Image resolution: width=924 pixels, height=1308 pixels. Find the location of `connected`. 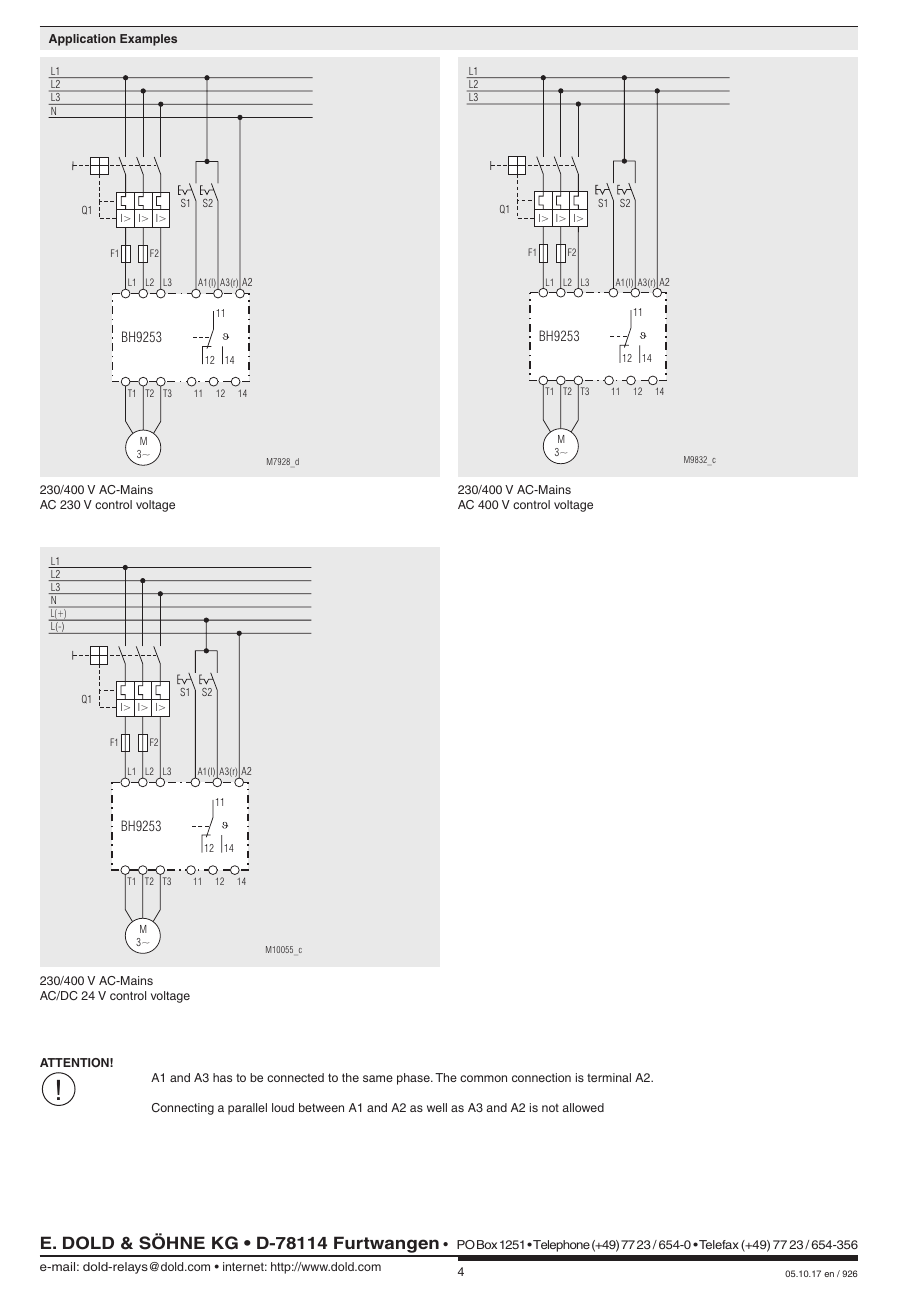

connected is located at coordinates (295, 1077).
